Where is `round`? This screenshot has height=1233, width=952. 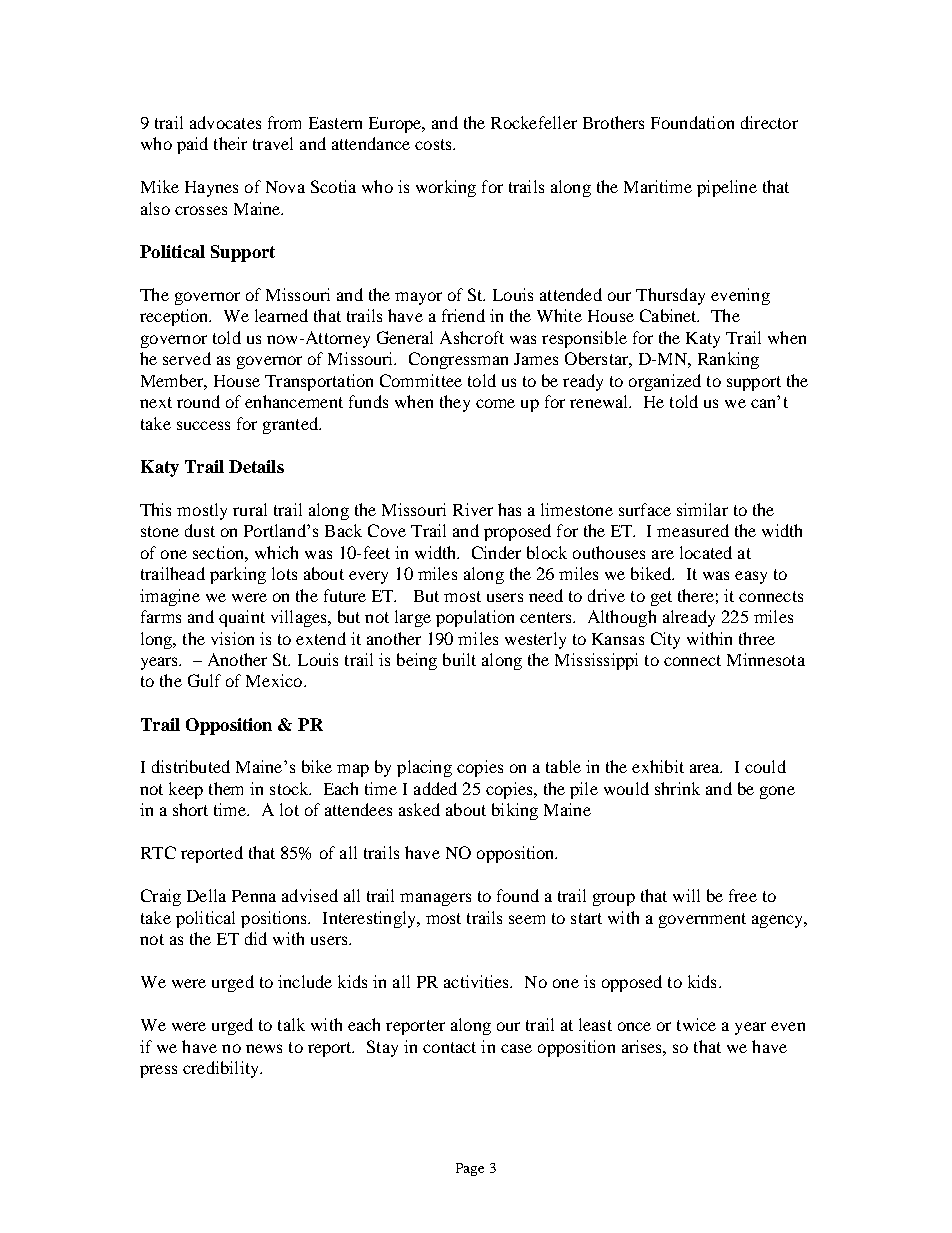 round is located at coordinates (198, 401).
